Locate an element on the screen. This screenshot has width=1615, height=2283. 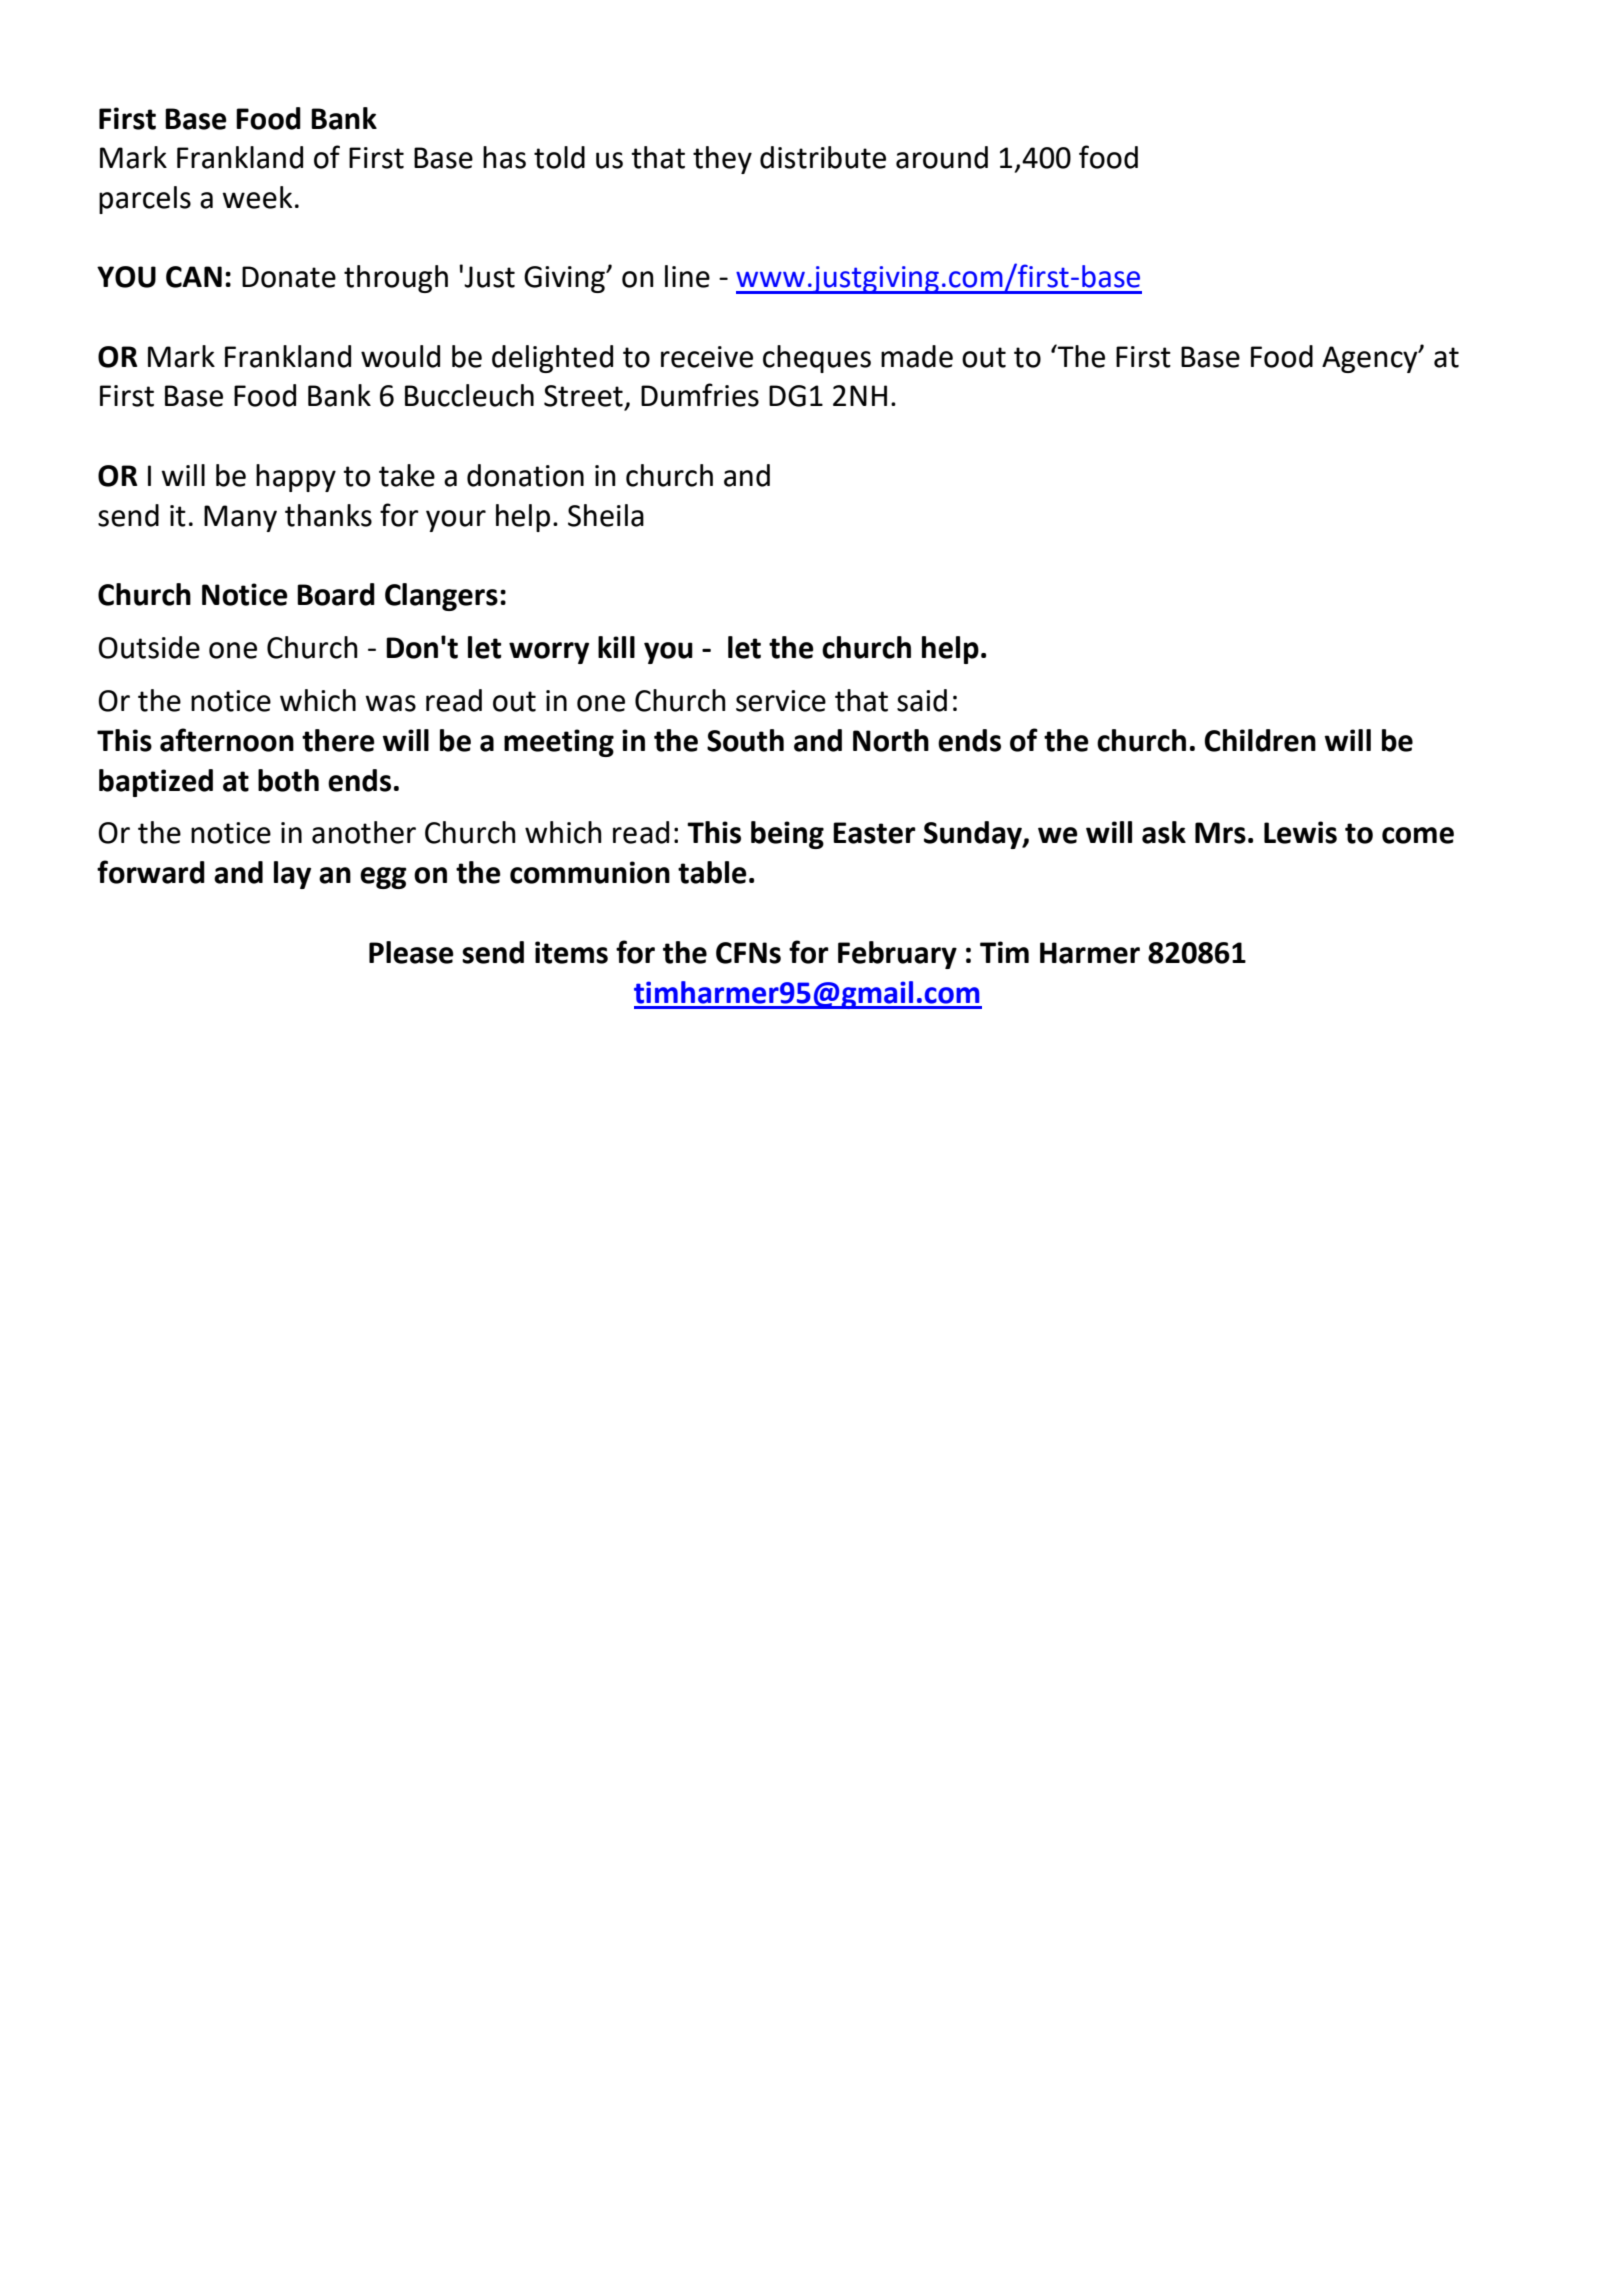
said is located at coordinates (922, 700).
